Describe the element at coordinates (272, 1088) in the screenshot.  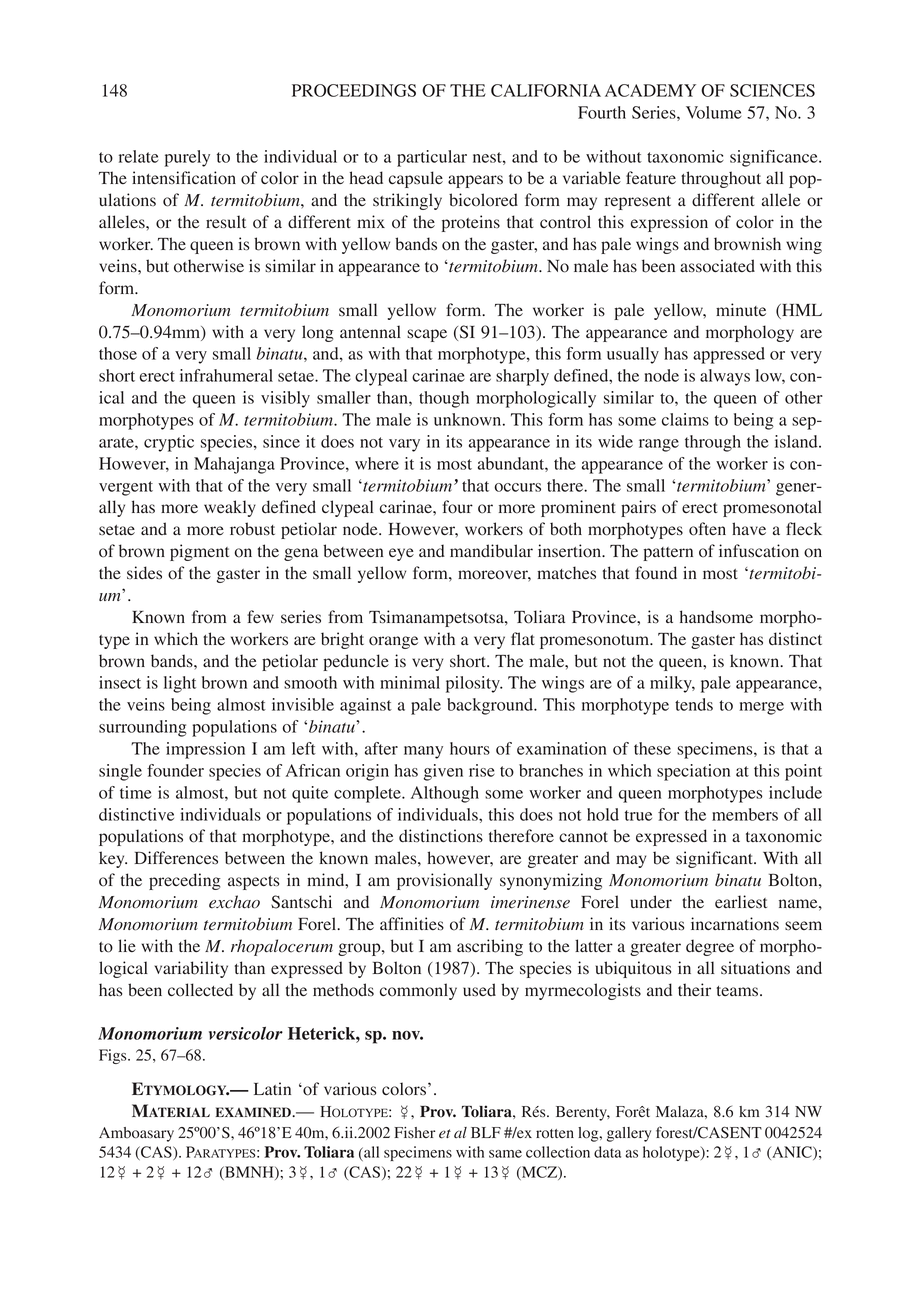
I see `Latin` at that location.
